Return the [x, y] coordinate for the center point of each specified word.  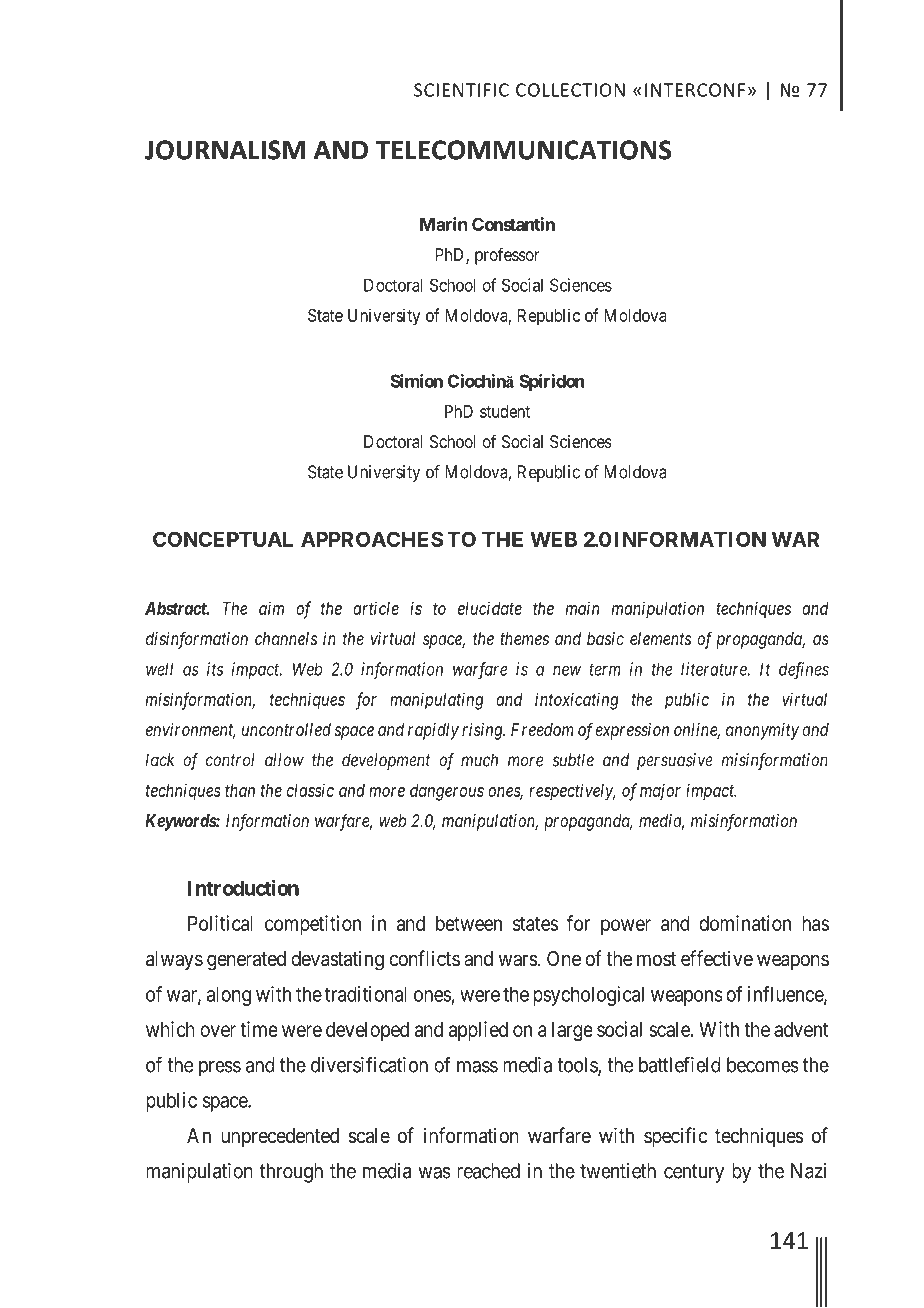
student [505, 411]
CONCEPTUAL [223, 539]
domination [745, 923]
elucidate [490, 608]
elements [660, 638]
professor [507, 256]
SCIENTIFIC [461, 90]
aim [271, 608]
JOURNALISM [225, 150]
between [469, 923]
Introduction [243, 888]
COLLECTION [570, 90]
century [694, 1173]
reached [488, 1171]
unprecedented [280, 1137]
